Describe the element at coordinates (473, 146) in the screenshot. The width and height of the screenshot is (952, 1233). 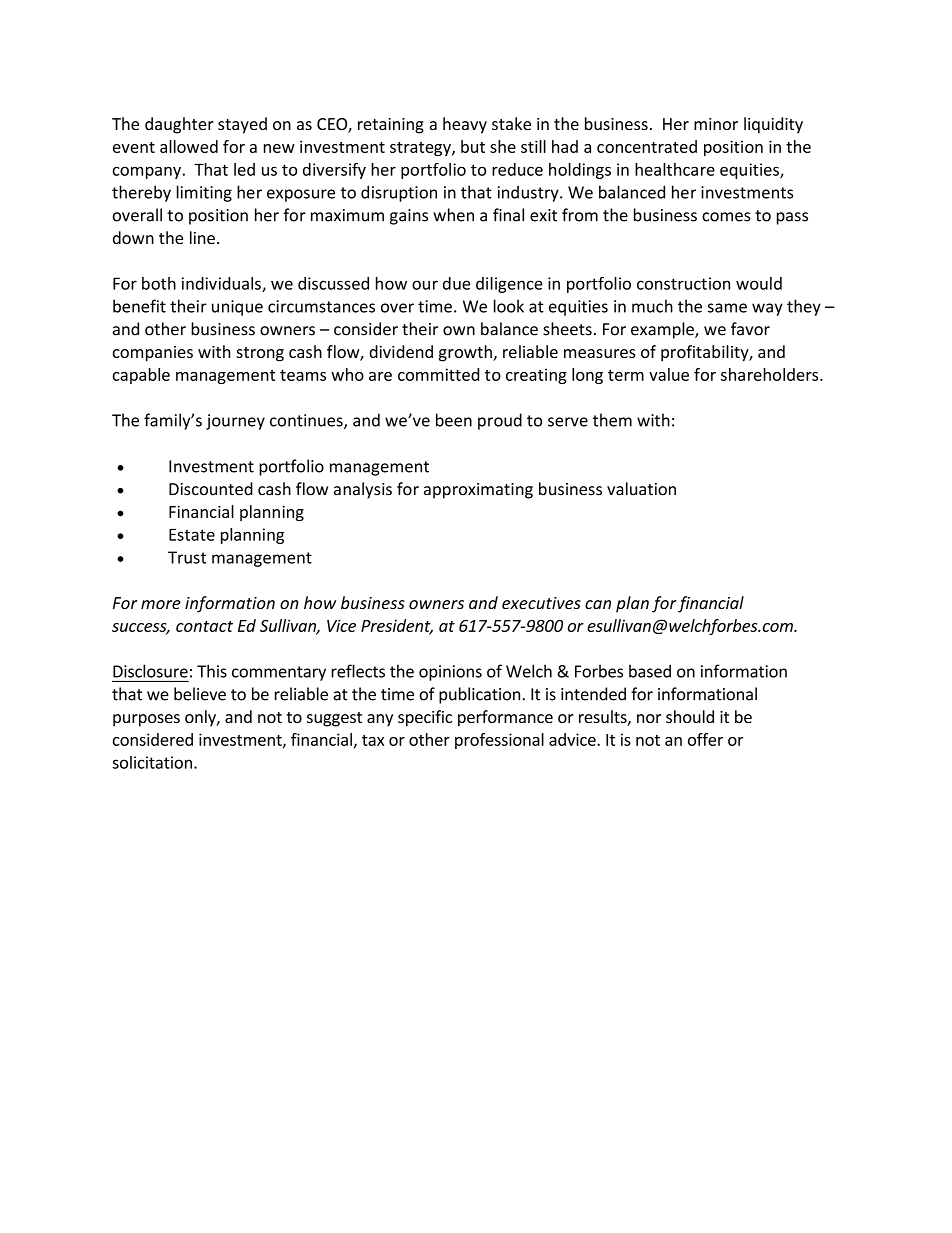
I see `but` at that location.
